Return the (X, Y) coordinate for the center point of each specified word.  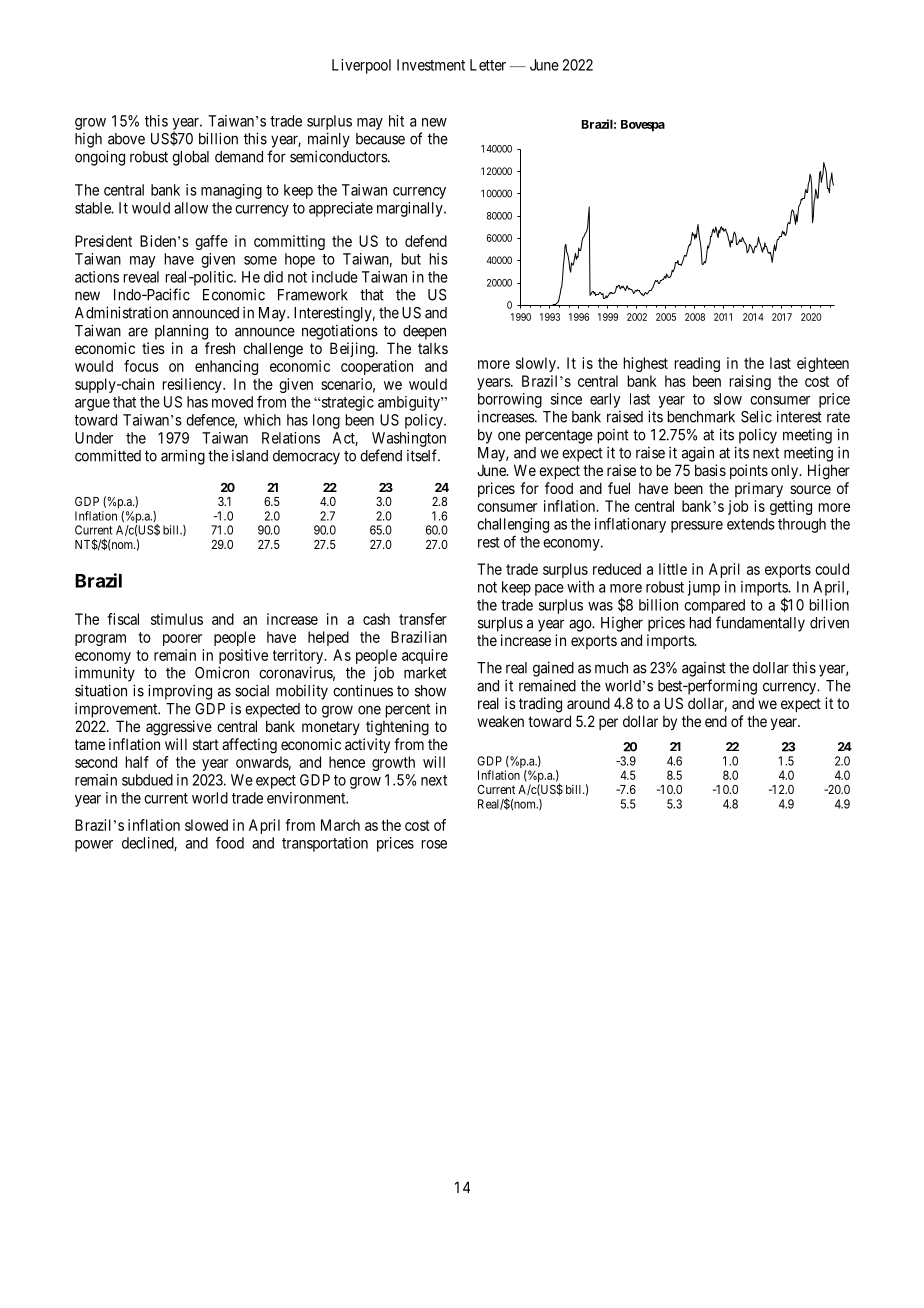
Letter (488, 65)
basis (710, 470)
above (126, 139)
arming (183, 457)
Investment (431, 65)
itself (423, 455)
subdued (147, 780)
